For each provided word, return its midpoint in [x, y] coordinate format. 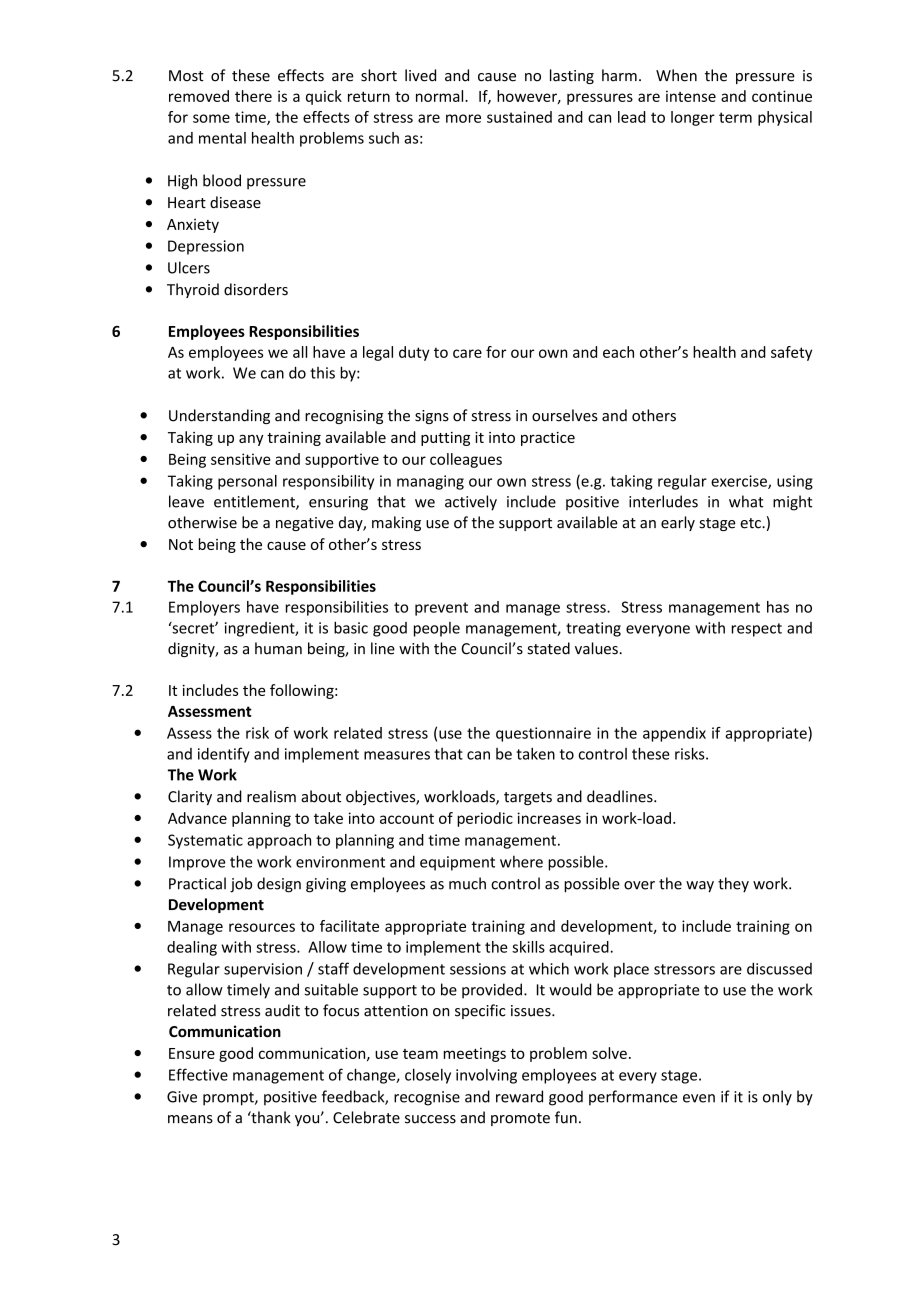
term [735, 117]
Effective [198, 1074]
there [253, 96]
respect [757, 630]
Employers [204, 608]
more [463, 118]
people [437, 629]
